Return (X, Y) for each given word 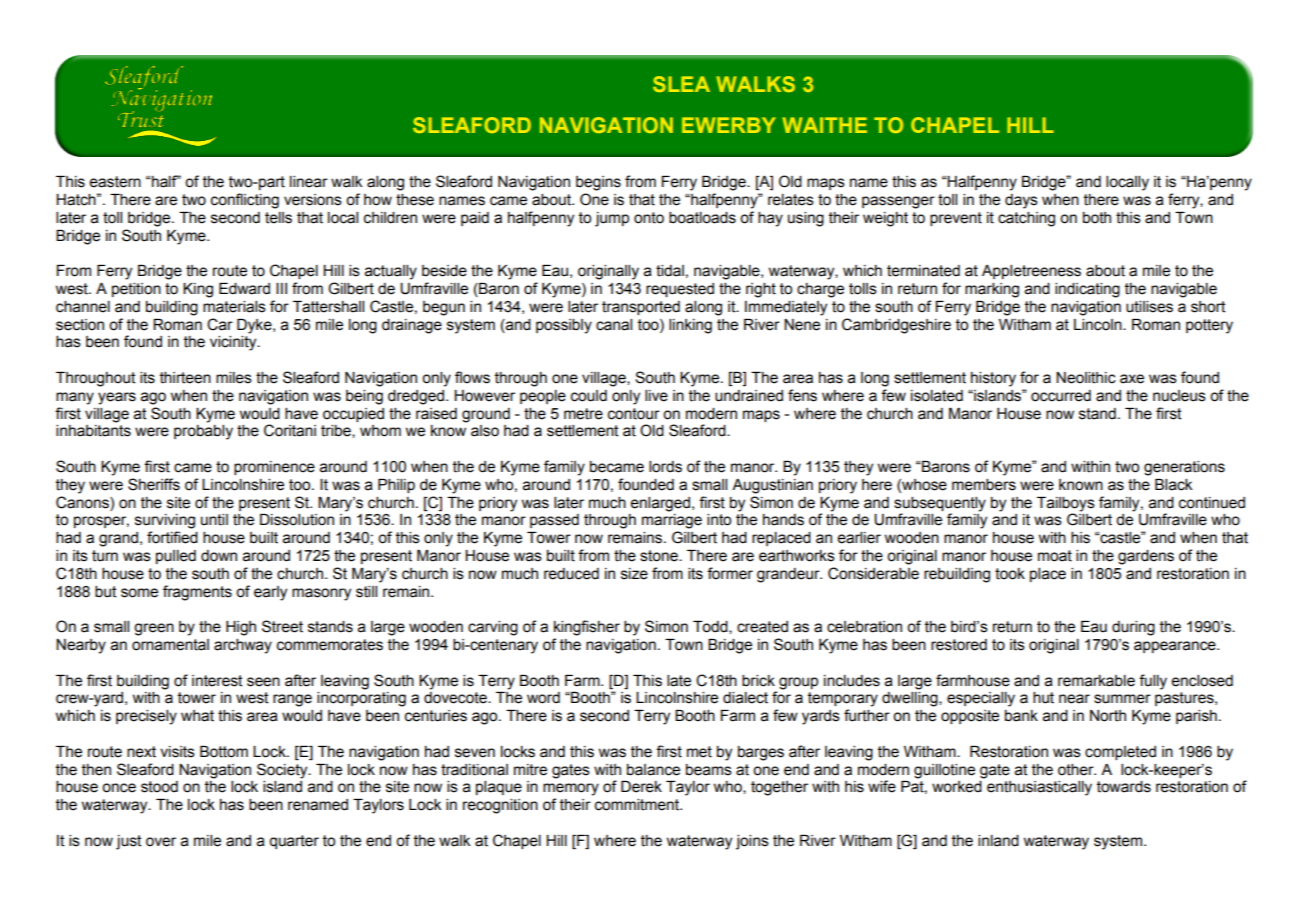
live (656, 396)
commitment (638, 805)
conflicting (245, 201)
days (1021, 201)
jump (612, 219)
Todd (711, 627)
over (161, 842)
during (1133, 628)
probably (203, 432)
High (241, 628)
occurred (1061, 396)
